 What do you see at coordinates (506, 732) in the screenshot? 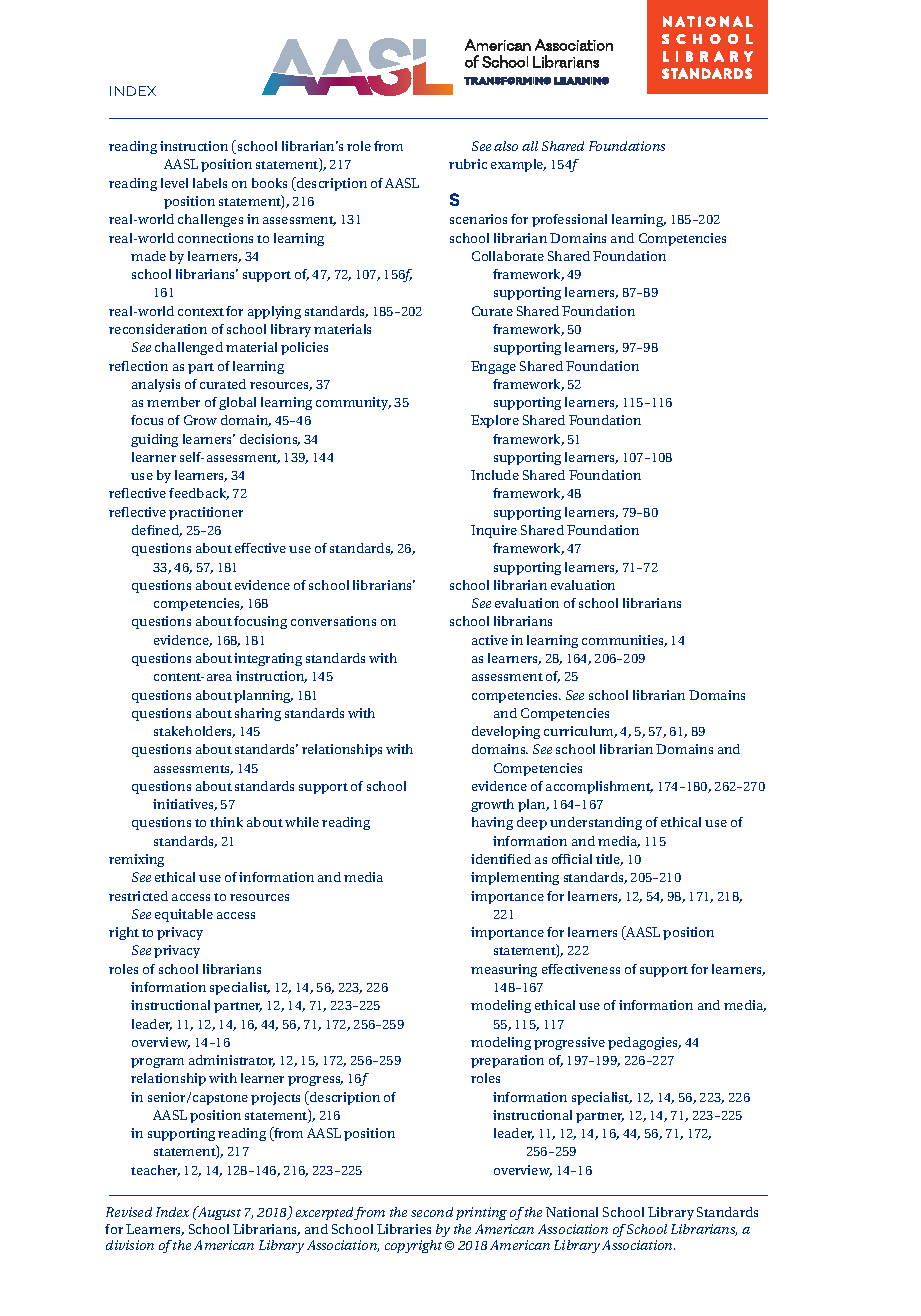
I see `developing` at bounding box center [506, 732].
